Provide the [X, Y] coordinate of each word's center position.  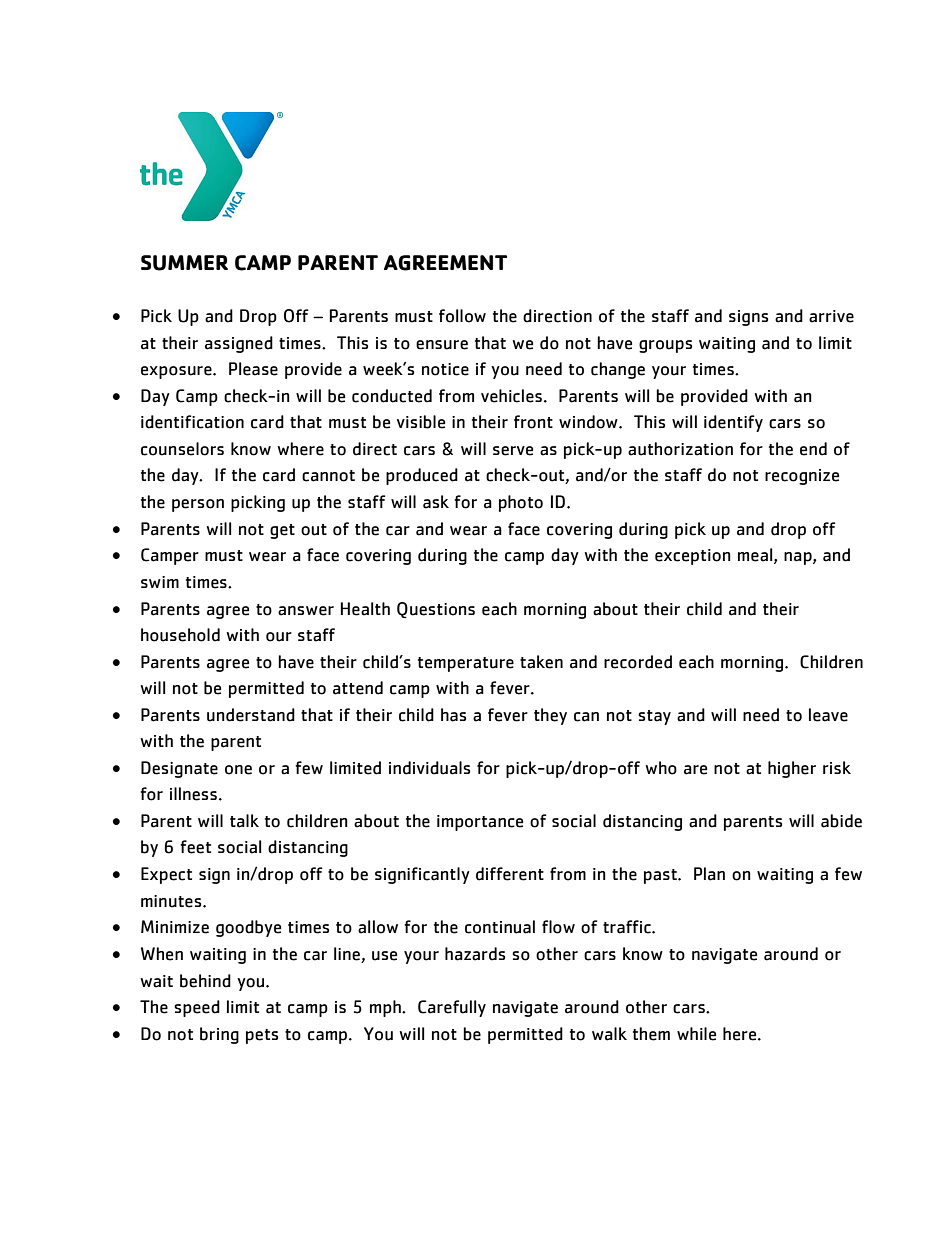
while [696, 1034]
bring [219, 1035]
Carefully [452, 1008]
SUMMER [184, 263]
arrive [831, 316]
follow [462, 316]
